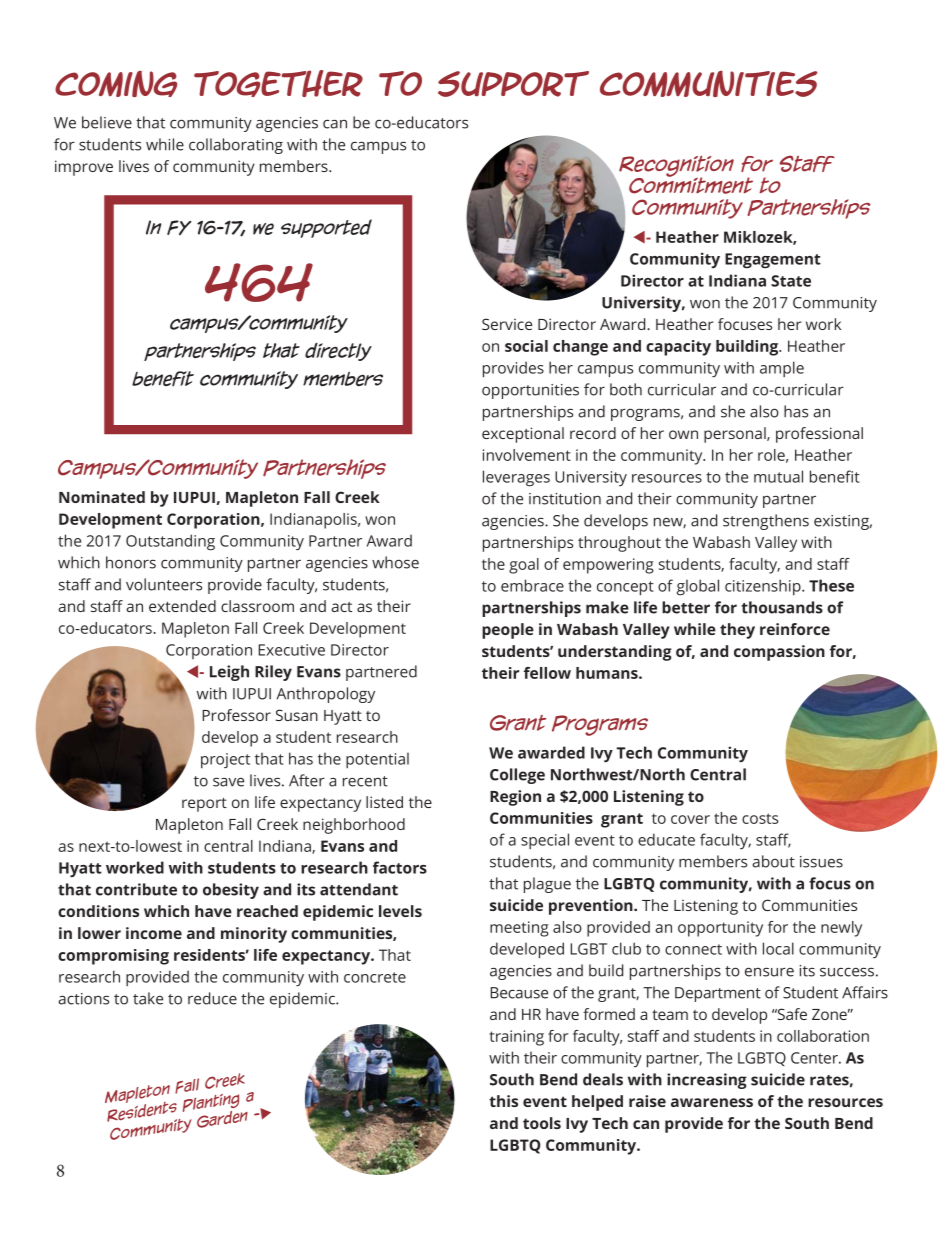 This screenshot has width=952, height=1233. I want to click on social, so click(526, 346).
